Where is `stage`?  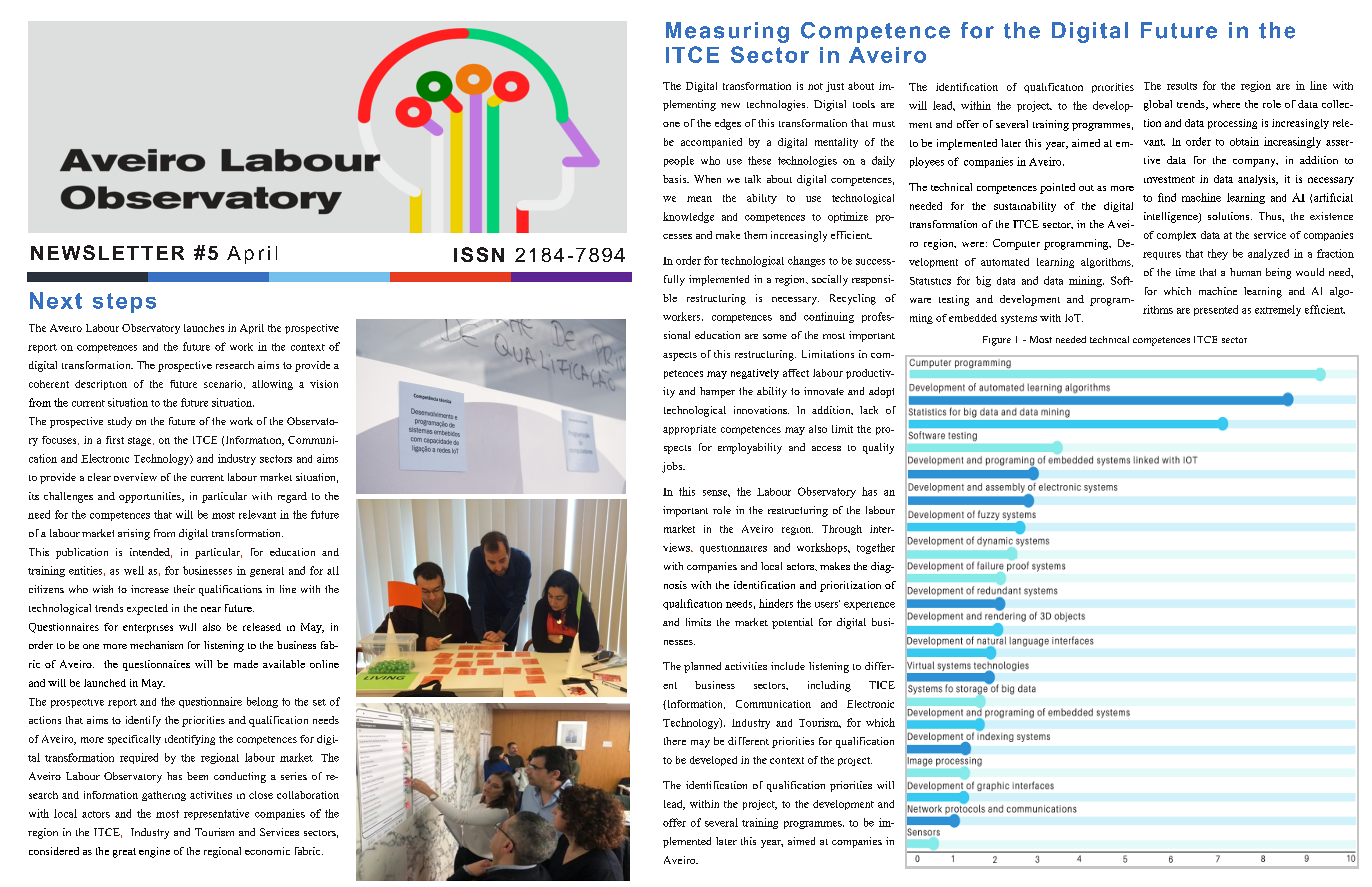
stage is located at coordinates (141, 441).
